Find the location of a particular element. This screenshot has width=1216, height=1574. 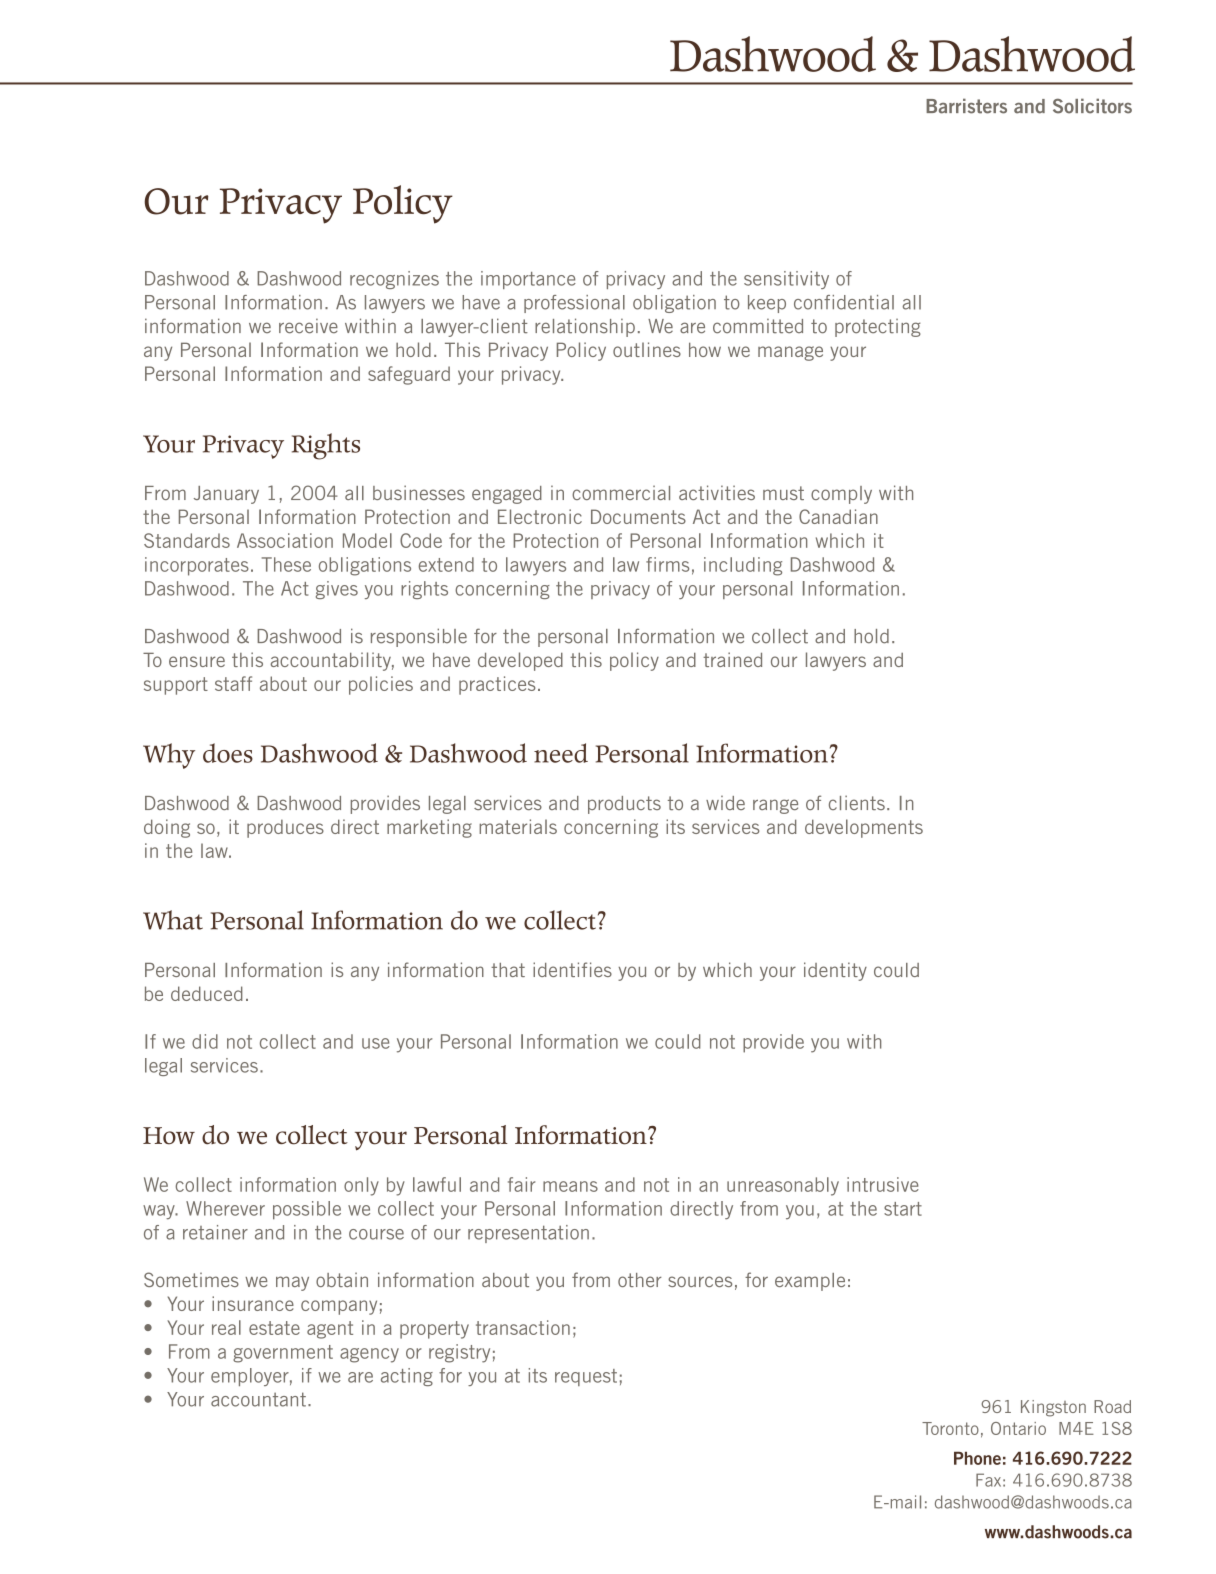

trained is located at coordinates (732, 659).
